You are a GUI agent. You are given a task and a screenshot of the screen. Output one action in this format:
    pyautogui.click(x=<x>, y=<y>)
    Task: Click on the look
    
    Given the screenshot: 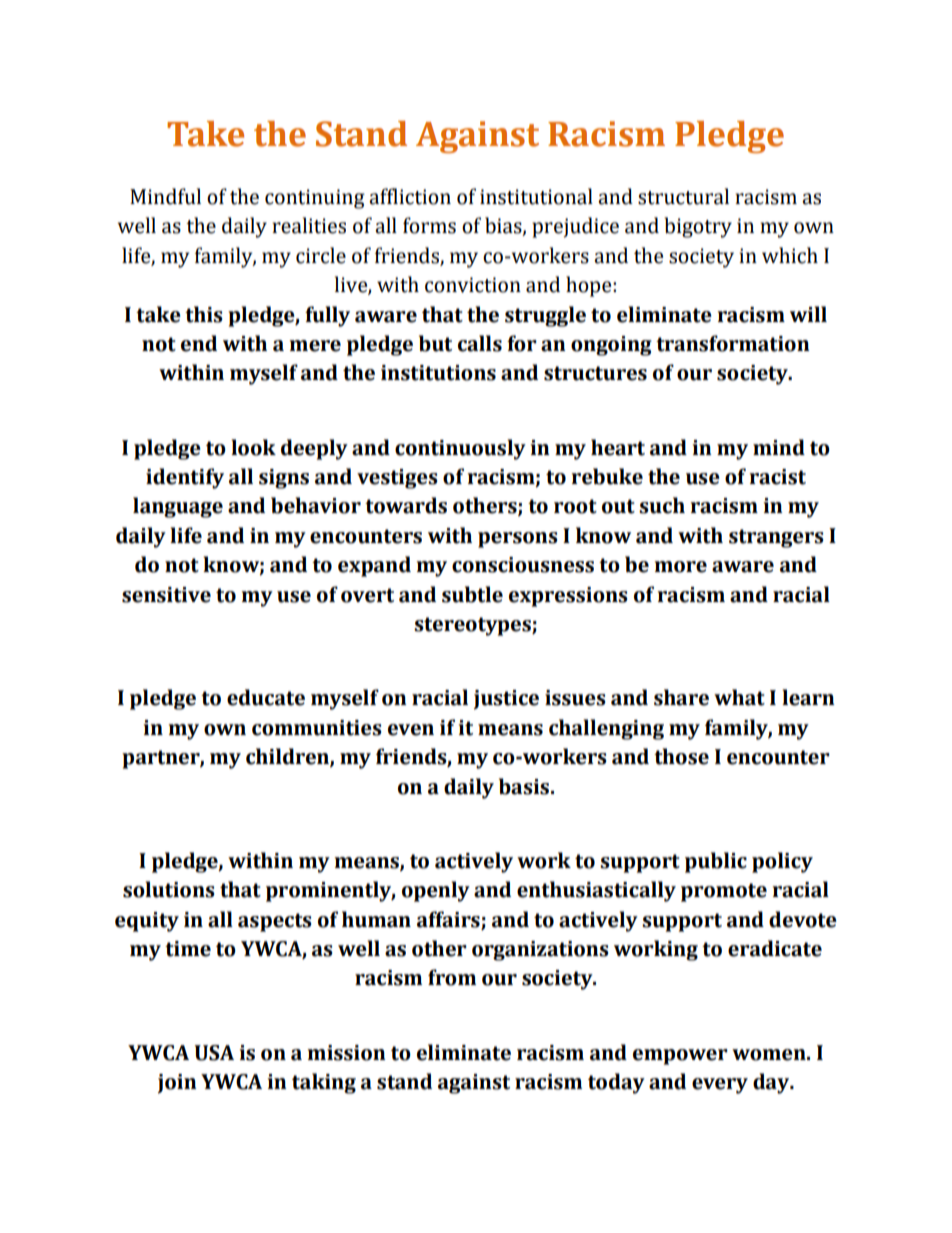 What is the action you would take?
    pyautogui.click(x=253, y=447)
